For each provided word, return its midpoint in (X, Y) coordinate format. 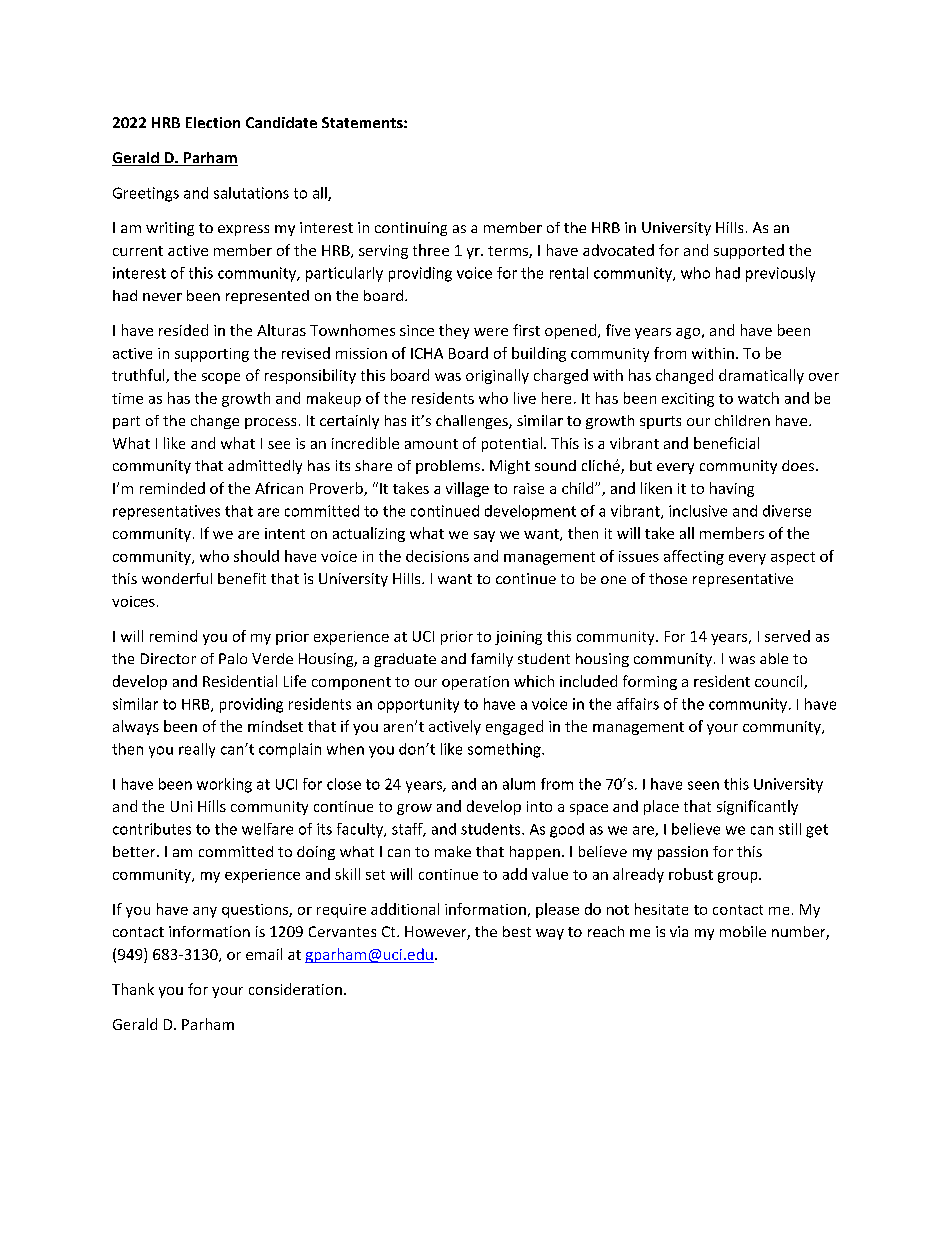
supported (749, 251)
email (264, 954)
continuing (411, 229)
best (517, 931)
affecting (694, 557)
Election (213, 122)
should (256, 556)
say (484, 536)
